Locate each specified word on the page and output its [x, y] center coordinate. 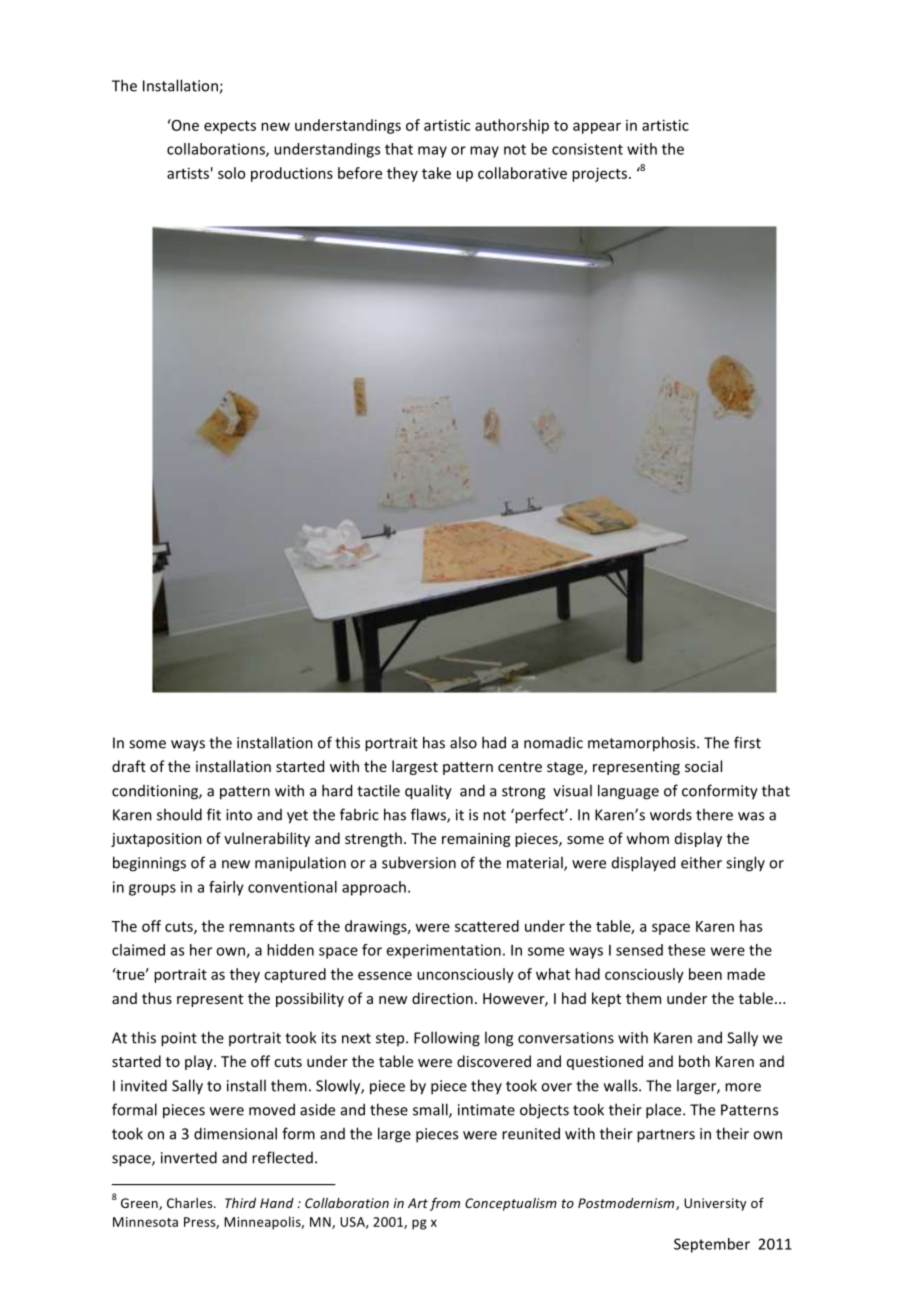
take [436, 173]
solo [231, 173]
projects [599, 174]
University [715, 1204]
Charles [191, 1203]
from [445, 1204]
